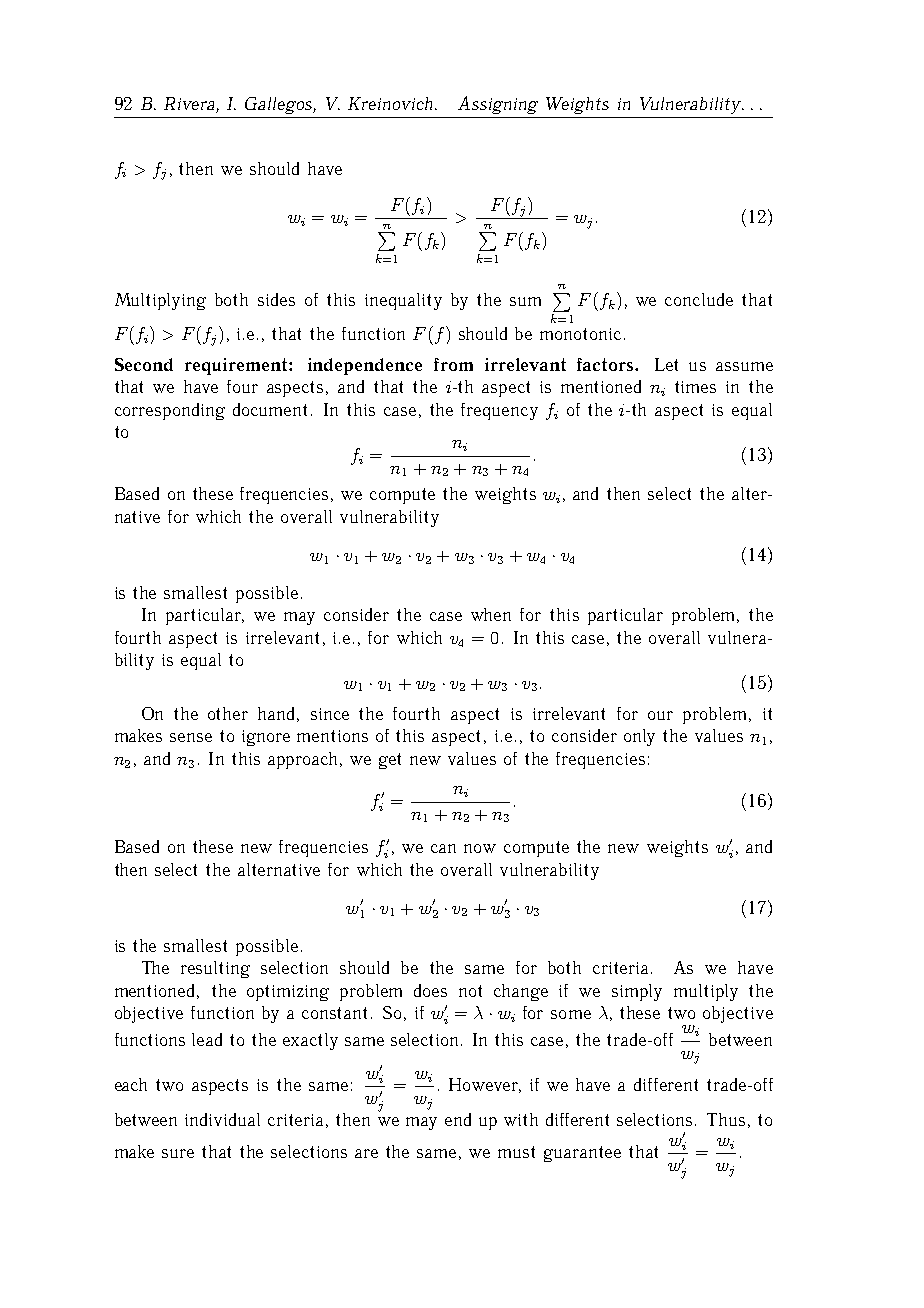  Describe the element at coordinates (170, 411) in the page. I see `corresponding` at that location.
